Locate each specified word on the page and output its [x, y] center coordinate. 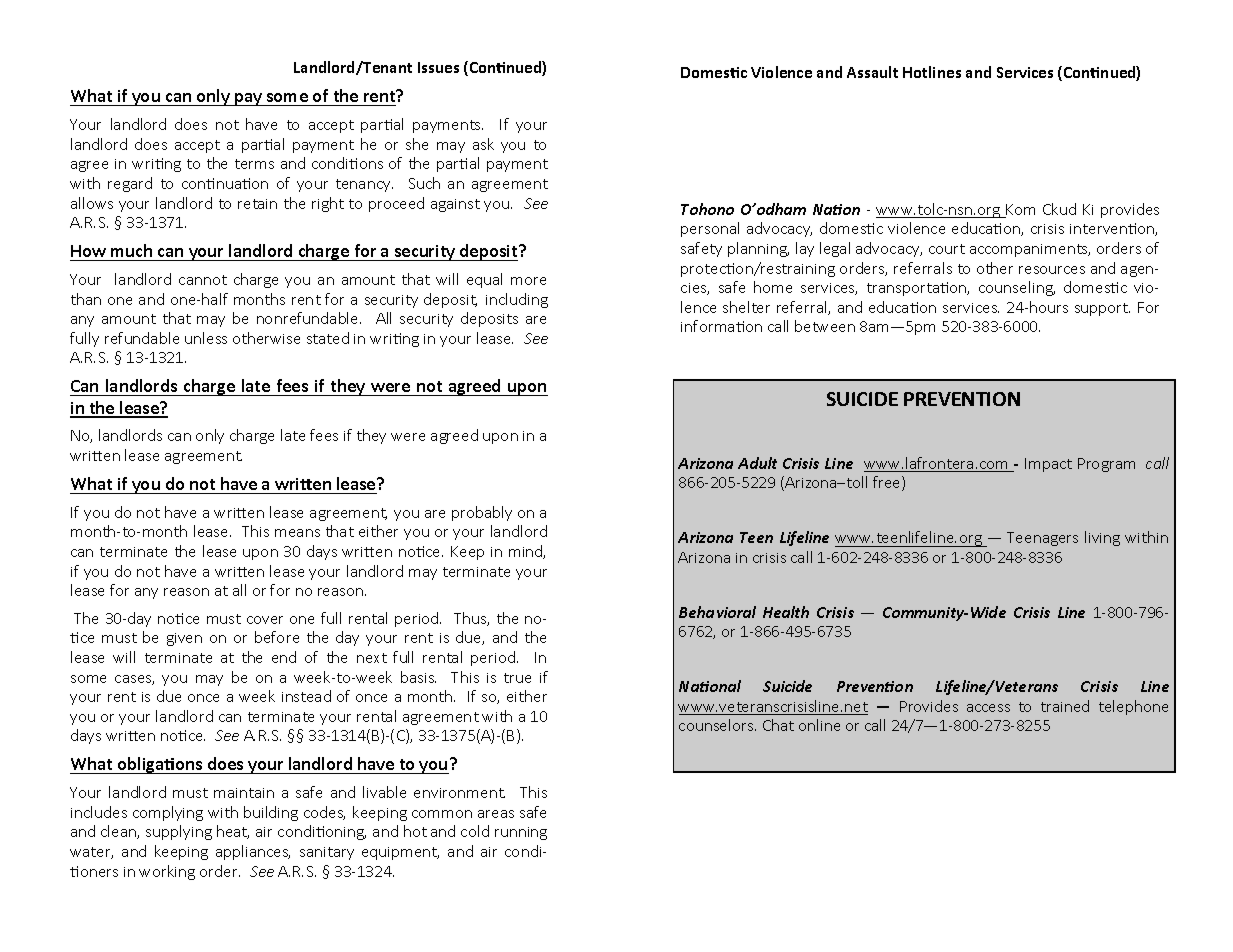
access [988, 708]
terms [254, 164]
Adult [757, 463]
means [297, 533]
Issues [438, 67]
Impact [1048, 465]
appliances [253, 852]
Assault [872, 72]
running [521, 833]
